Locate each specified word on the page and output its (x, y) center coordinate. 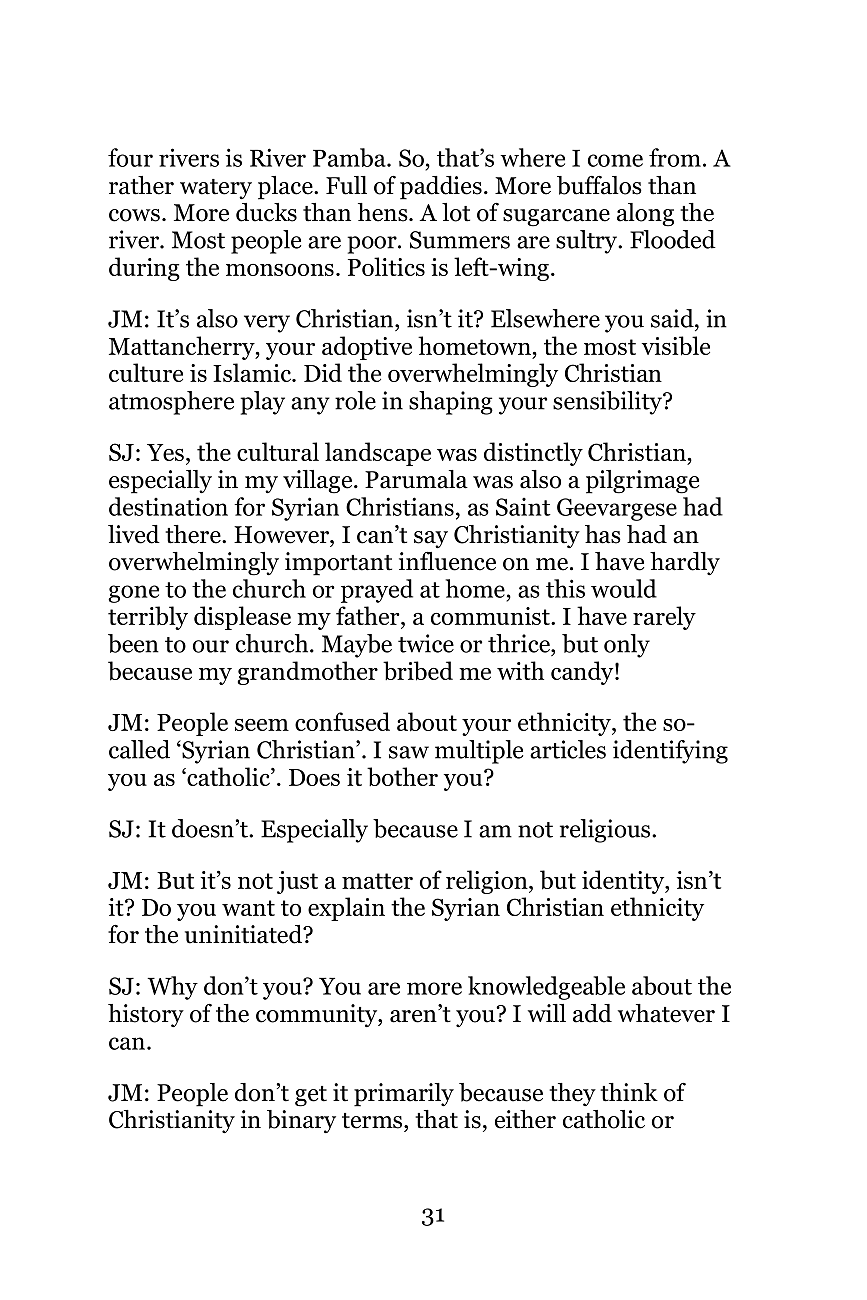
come (615, 160)
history (146, 1015)
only (627, 646)
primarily (404, 1095)
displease (242, 618)
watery (216, 189)
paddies (441, 188)
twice (426, 643)
